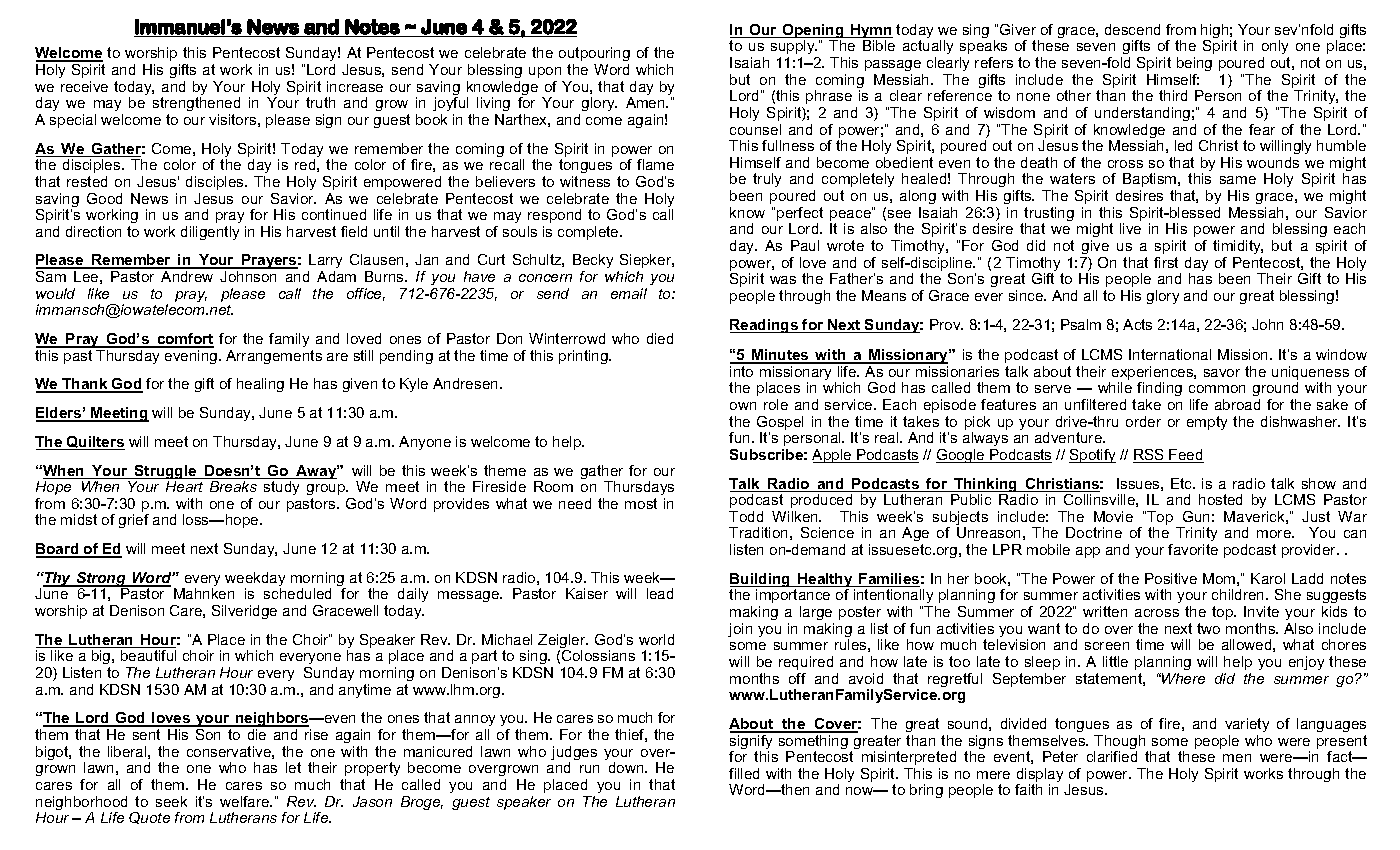 Image resolution: width=1400 pixels, height=850 pixels. Describe the element at coordinates (233, 486) in the page. I see `Breaks` at that location.
